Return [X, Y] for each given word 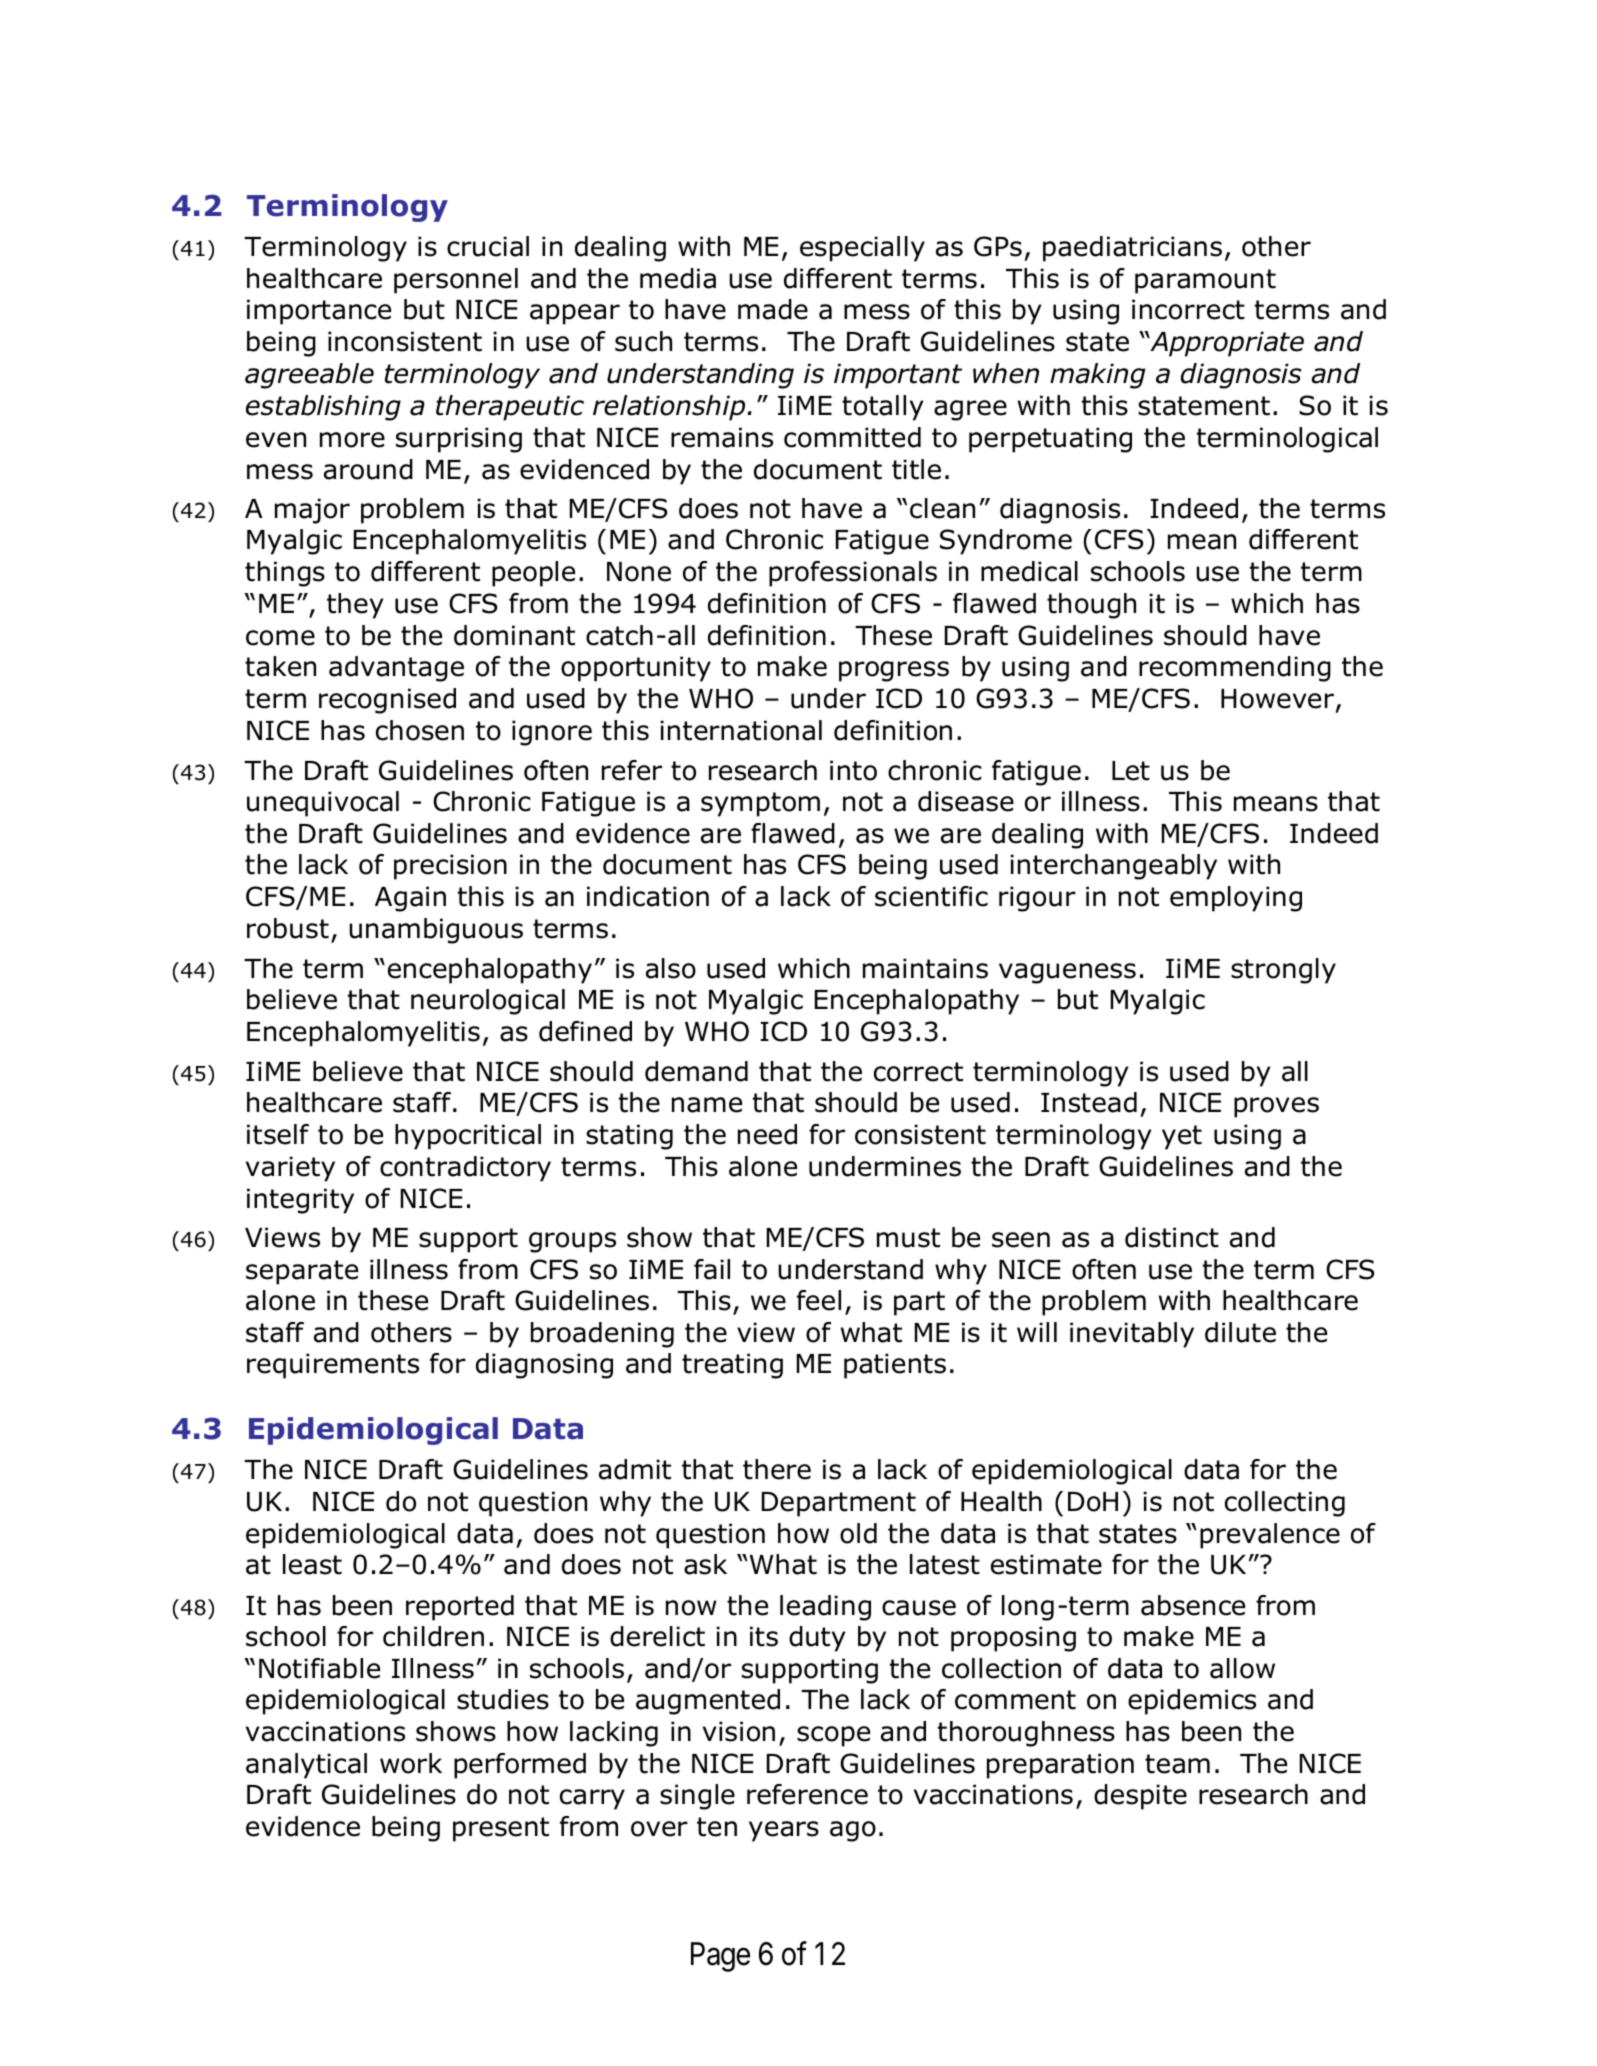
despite [1140, 1797]
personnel [456, 281]
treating [732, 1366]
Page [720, 1957]
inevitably [1132, 1335]
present [501, 1829]
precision [450, 867]
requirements [333, 1366]
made [773, 309]
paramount [1205, 281]
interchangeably [1113, 867]
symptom [760, 804]
